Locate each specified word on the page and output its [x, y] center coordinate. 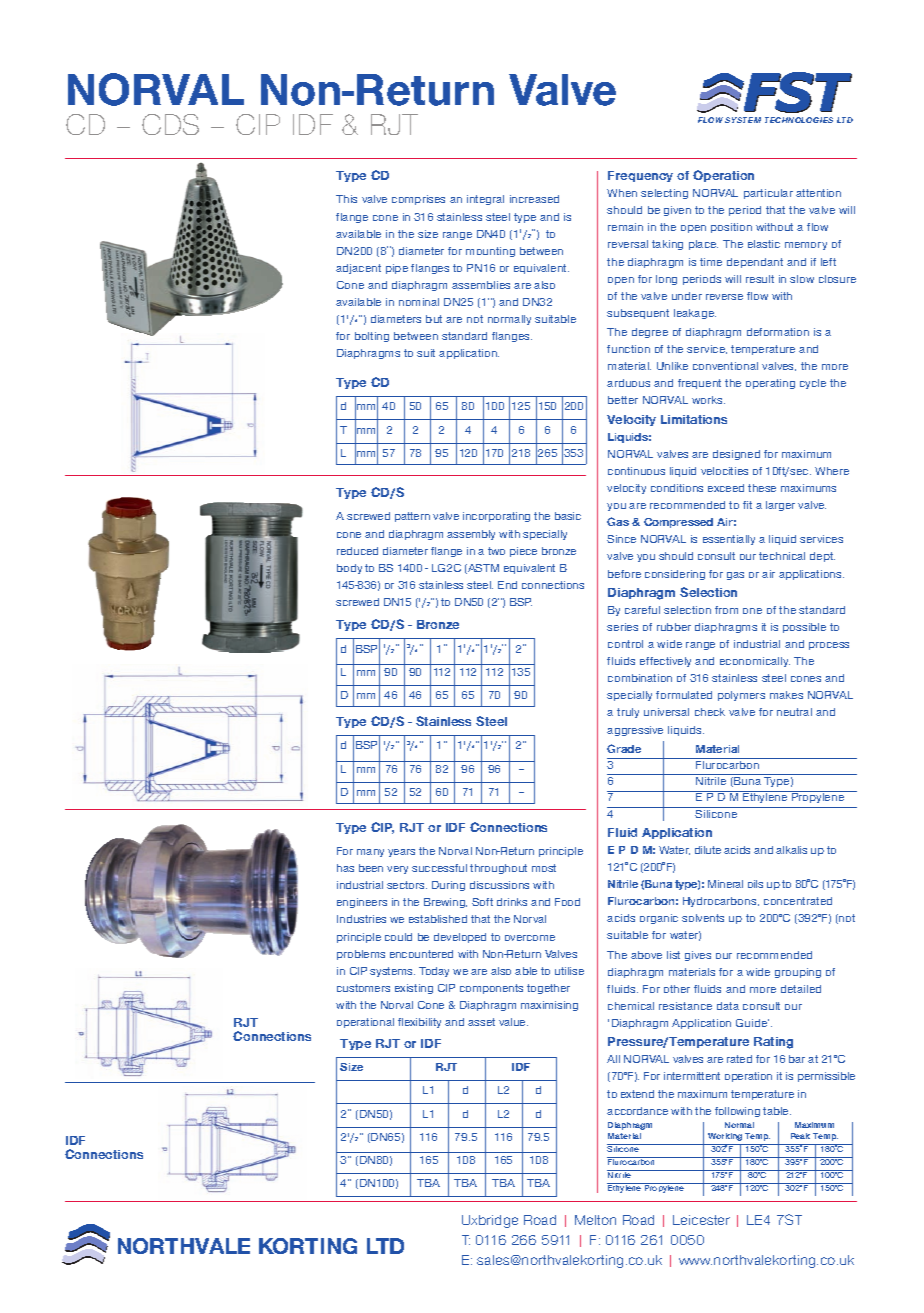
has [345, 868]
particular [768, 194]
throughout [498, 869]
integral [485, 200]
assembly [471, 535]
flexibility [419, 1023]
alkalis [791, 850]
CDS [170, 124]
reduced [357, 551]
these [762, 488]
